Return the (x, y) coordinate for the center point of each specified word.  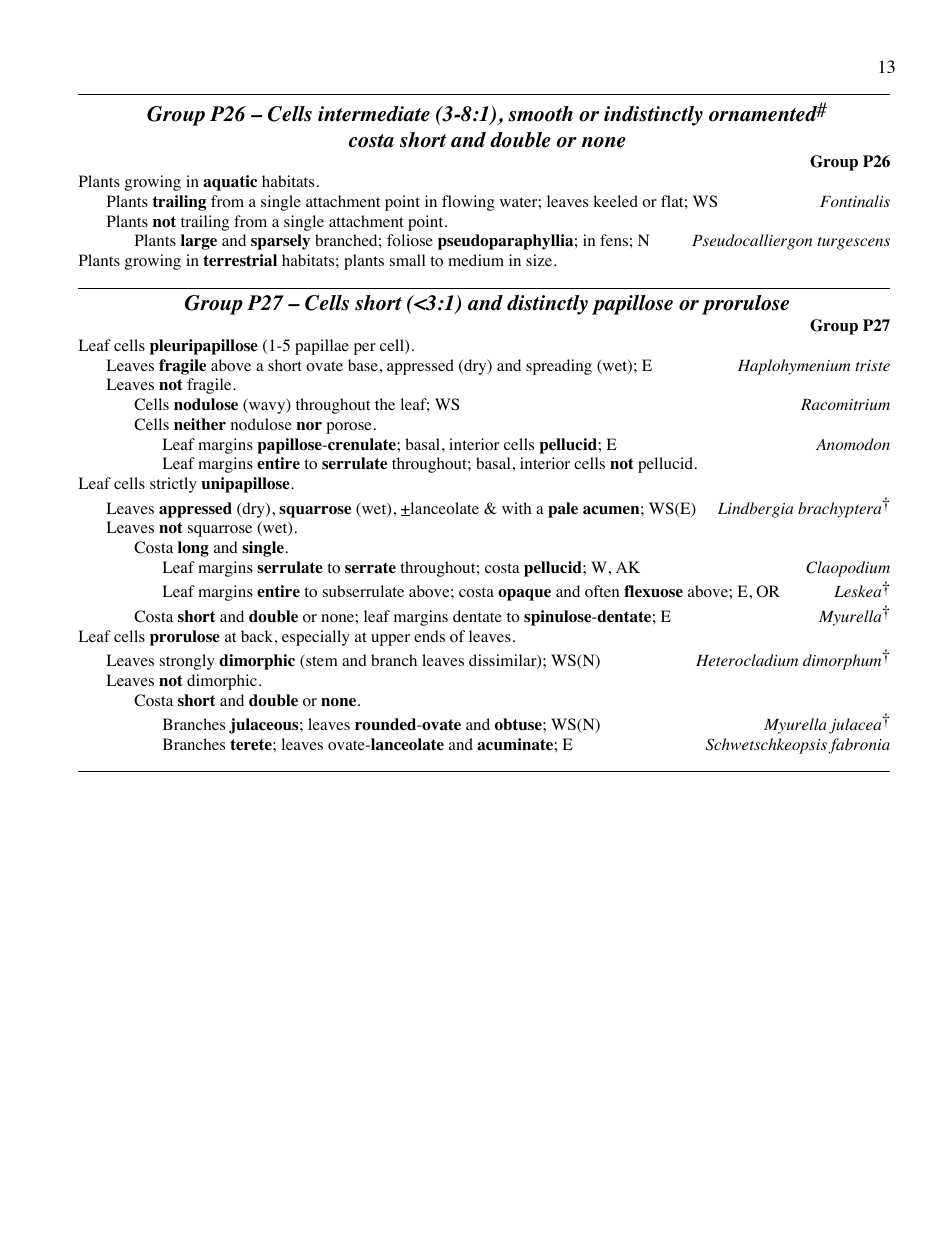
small (407, 260)
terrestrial (240, 260)
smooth (540, 114)
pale (563, 510)
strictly (173, 485)
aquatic (230, 183)
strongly (187, 662)
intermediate (374, 114)
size (540, 260)
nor (309, 426)
